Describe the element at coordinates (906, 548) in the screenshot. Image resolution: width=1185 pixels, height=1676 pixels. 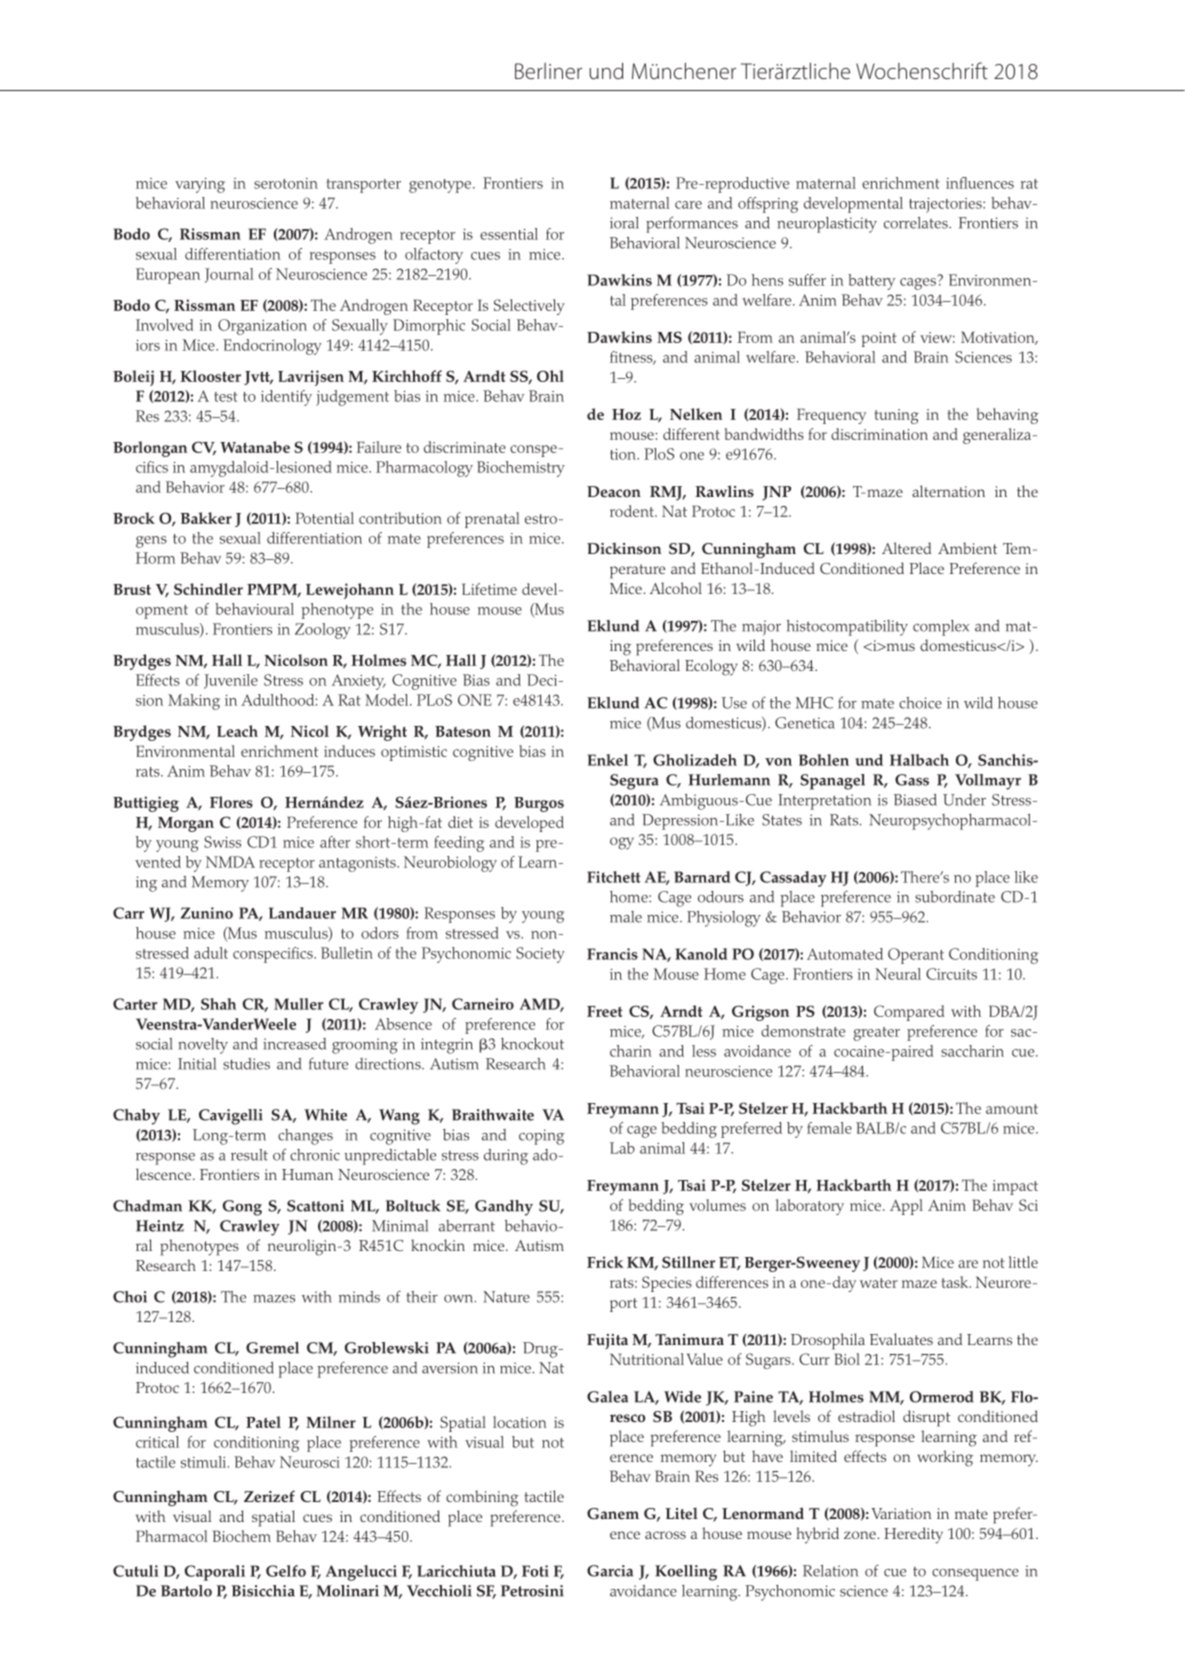
I see `Altered` at that location.
